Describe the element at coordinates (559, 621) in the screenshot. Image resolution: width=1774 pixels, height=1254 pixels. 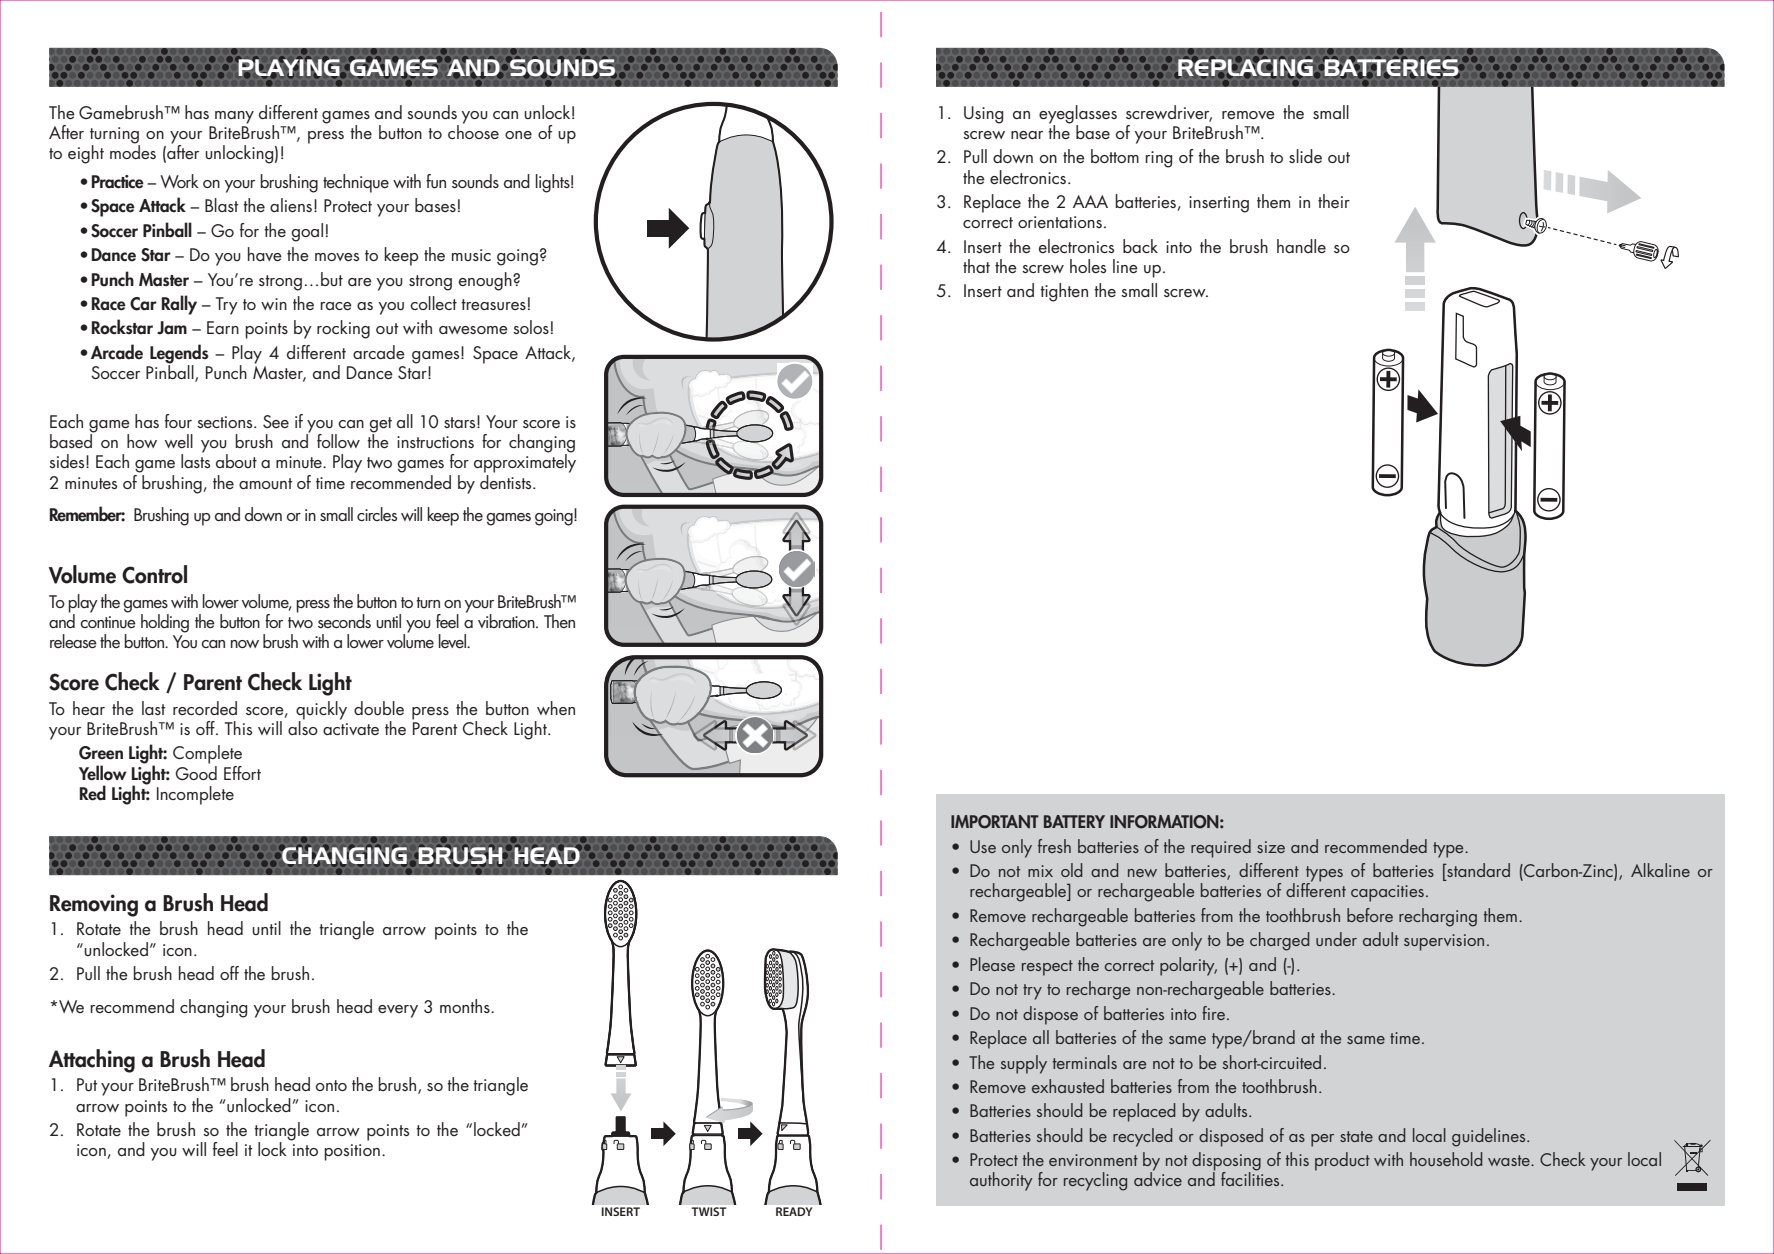
I see `Then` at that location.
